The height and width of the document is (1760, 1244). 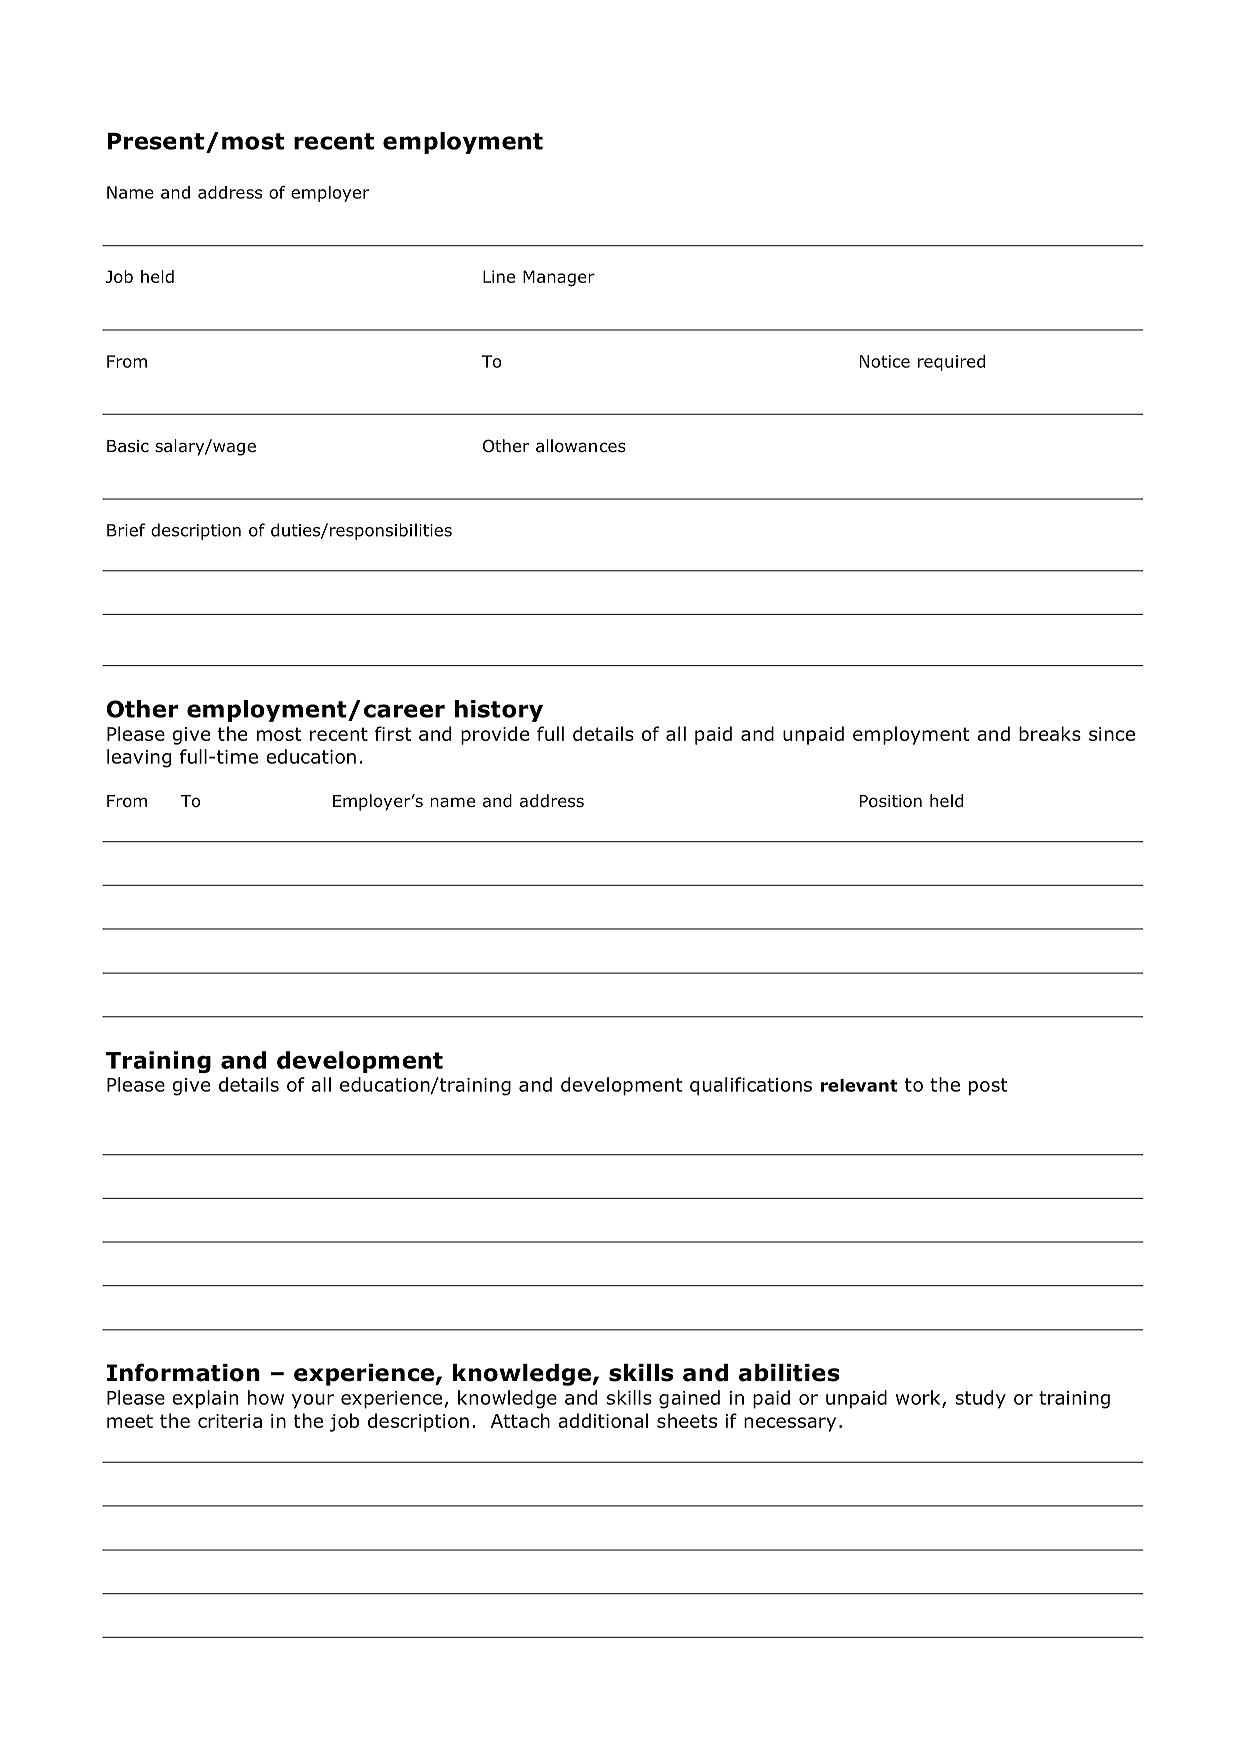 I want to click on first, so click(x=393, y=733).
